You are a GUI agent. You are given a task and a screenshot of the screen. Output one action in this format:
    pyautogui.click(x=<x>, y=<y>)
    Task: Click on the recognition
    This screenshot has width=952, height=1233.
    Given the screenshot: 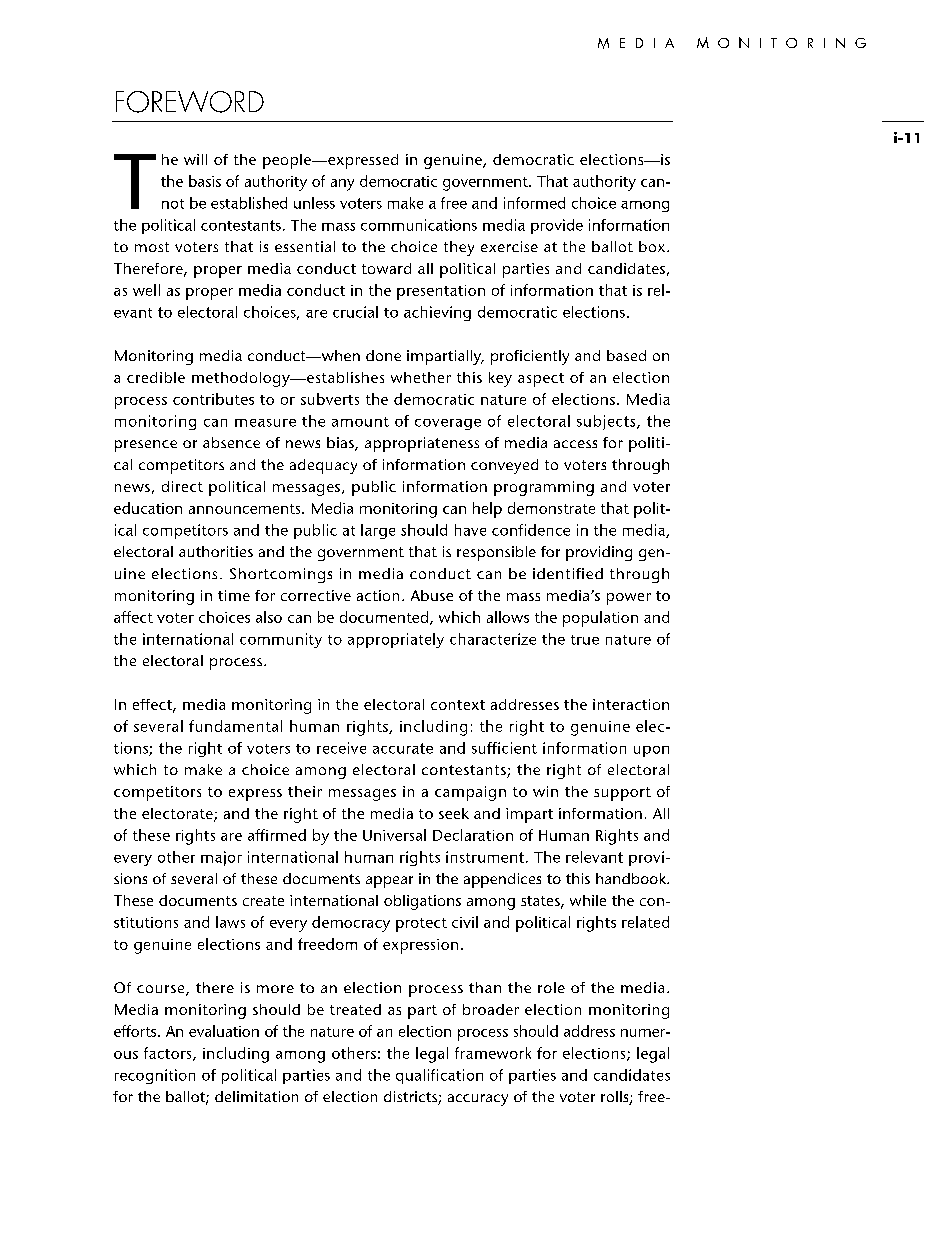 What is the action you would take?
    pyautogui.click(x=155, y=1076)
